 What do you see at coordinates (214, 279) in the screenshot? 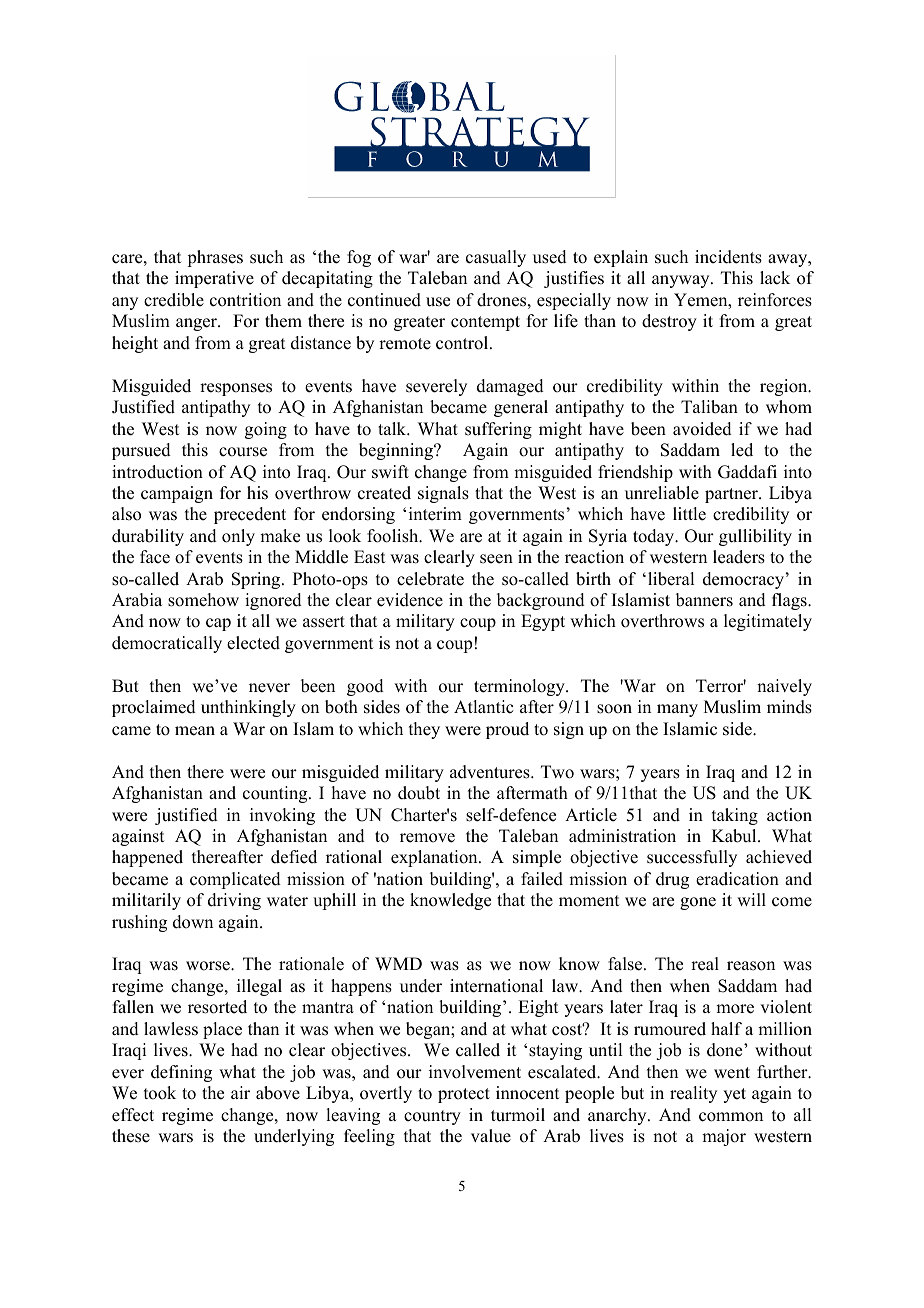
I see `imperative` at bounding box center [214, 279].
